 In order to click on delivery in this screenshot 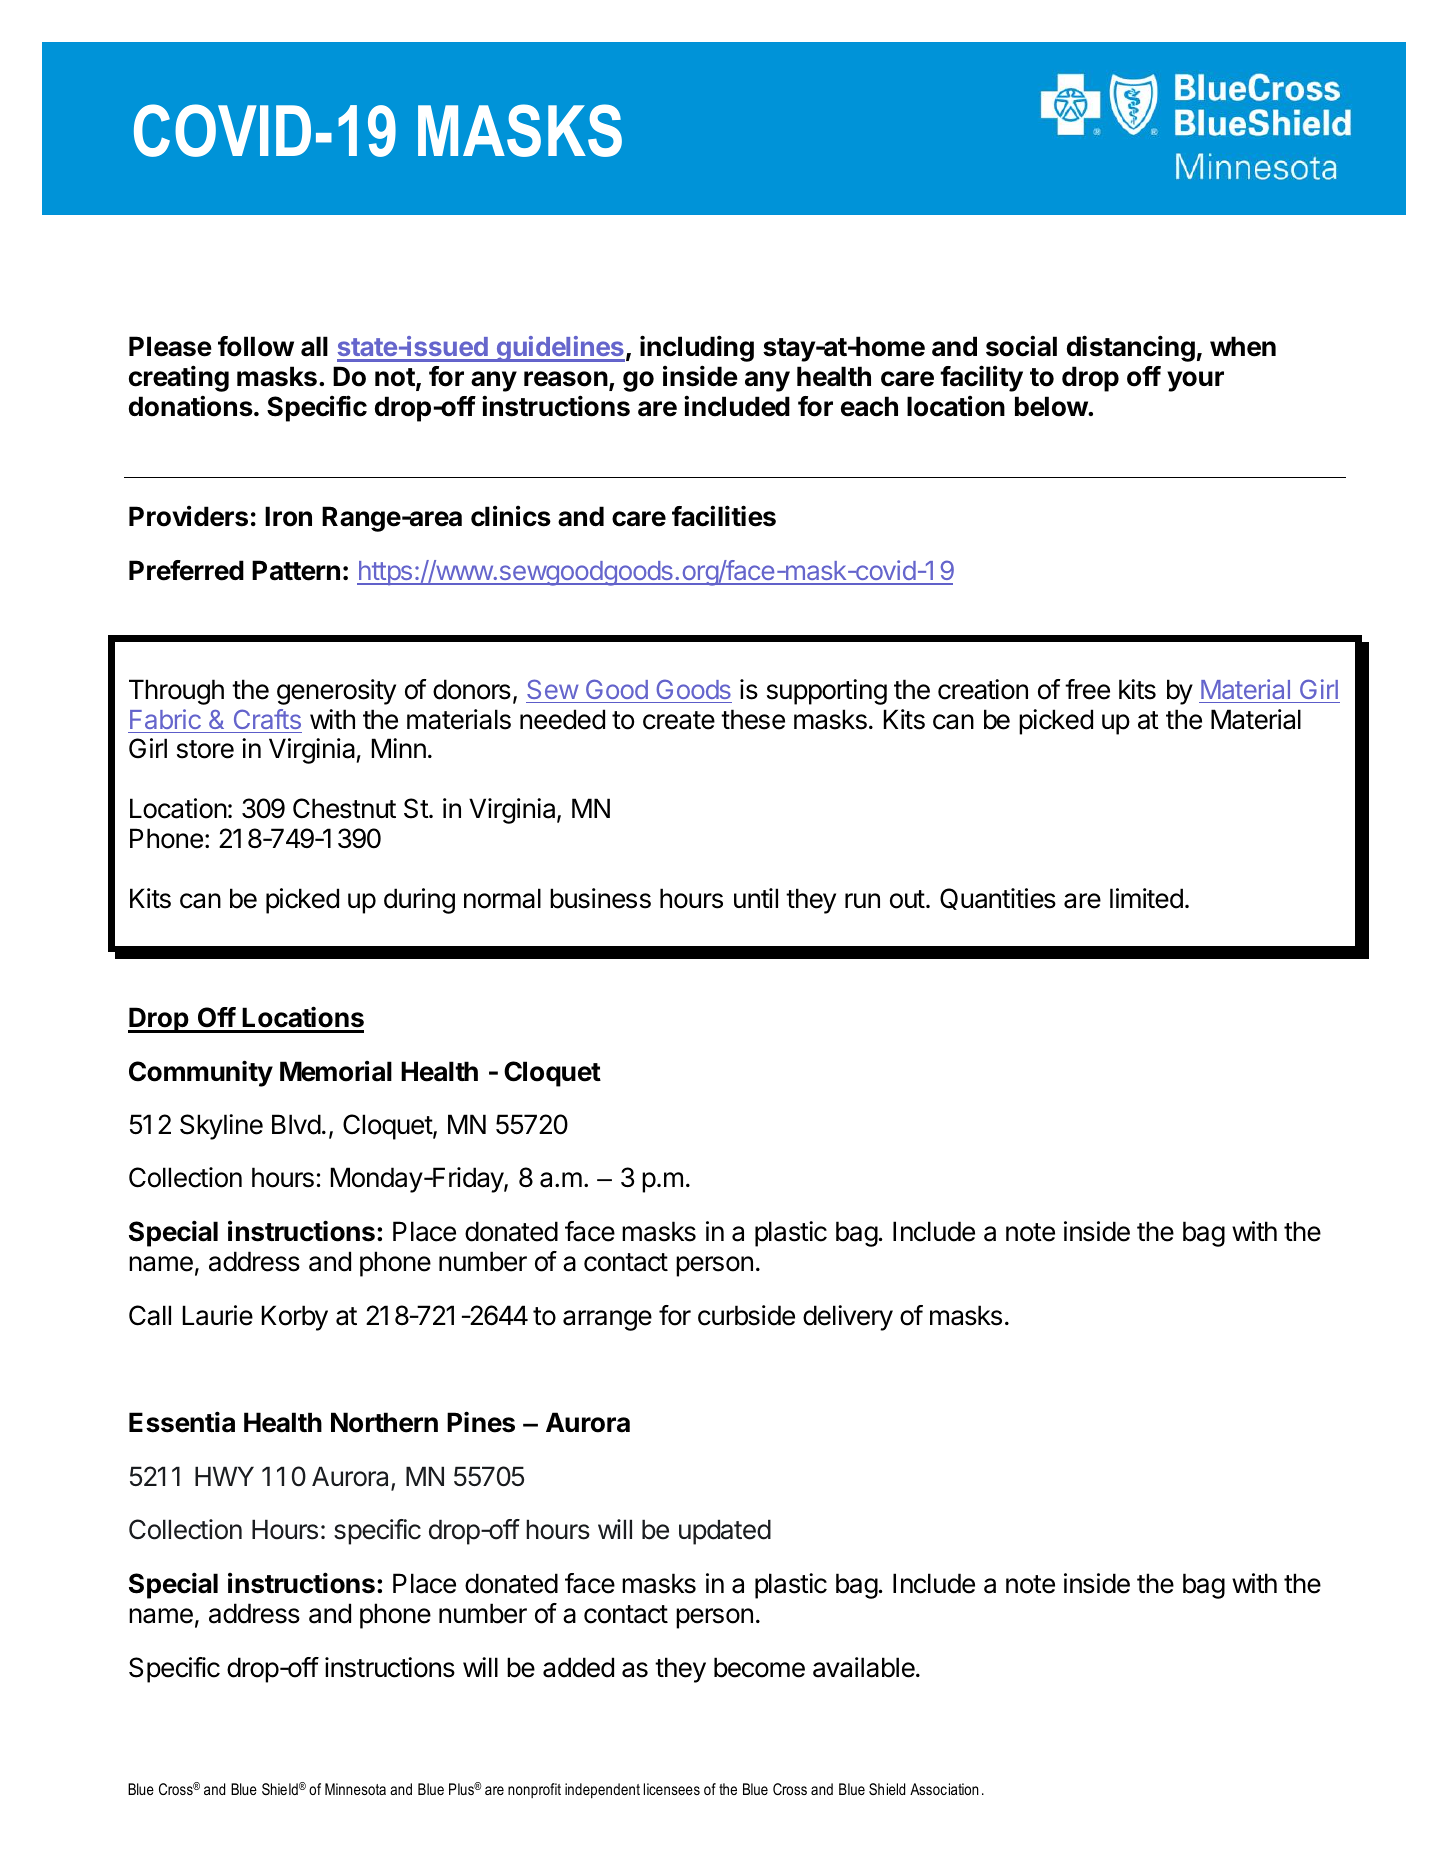, I will do `click(848, 1318)`.
